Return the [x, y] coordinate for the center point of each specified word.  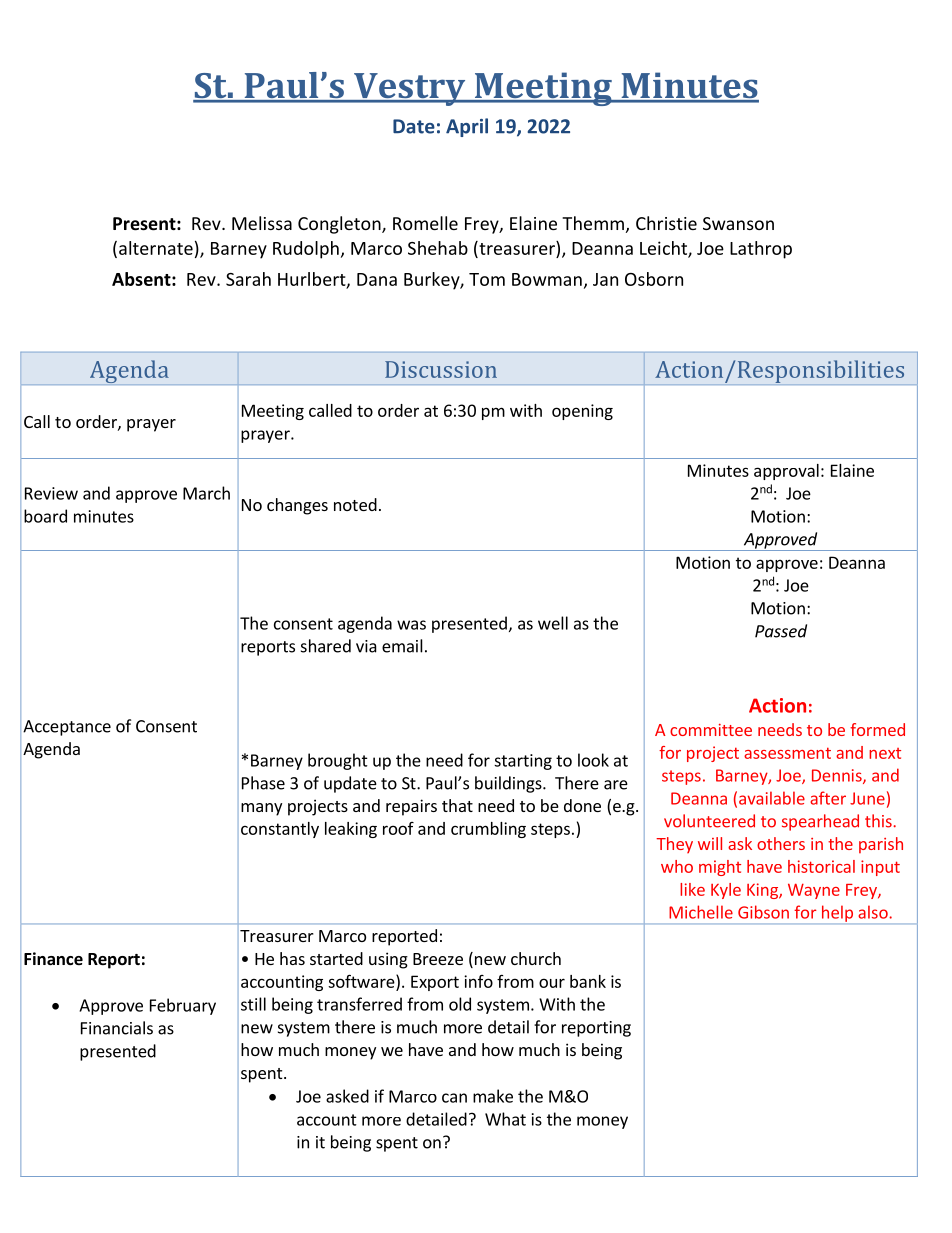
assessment [787, 753]
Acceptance [67, 728]
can [454, 1098]
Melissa [262, 223]
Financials [117, 1028]
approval [786, 472]
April [467, 127]
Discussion [441, 369]
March [206, 493]
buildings [509, 784]
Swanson [738, 223]
